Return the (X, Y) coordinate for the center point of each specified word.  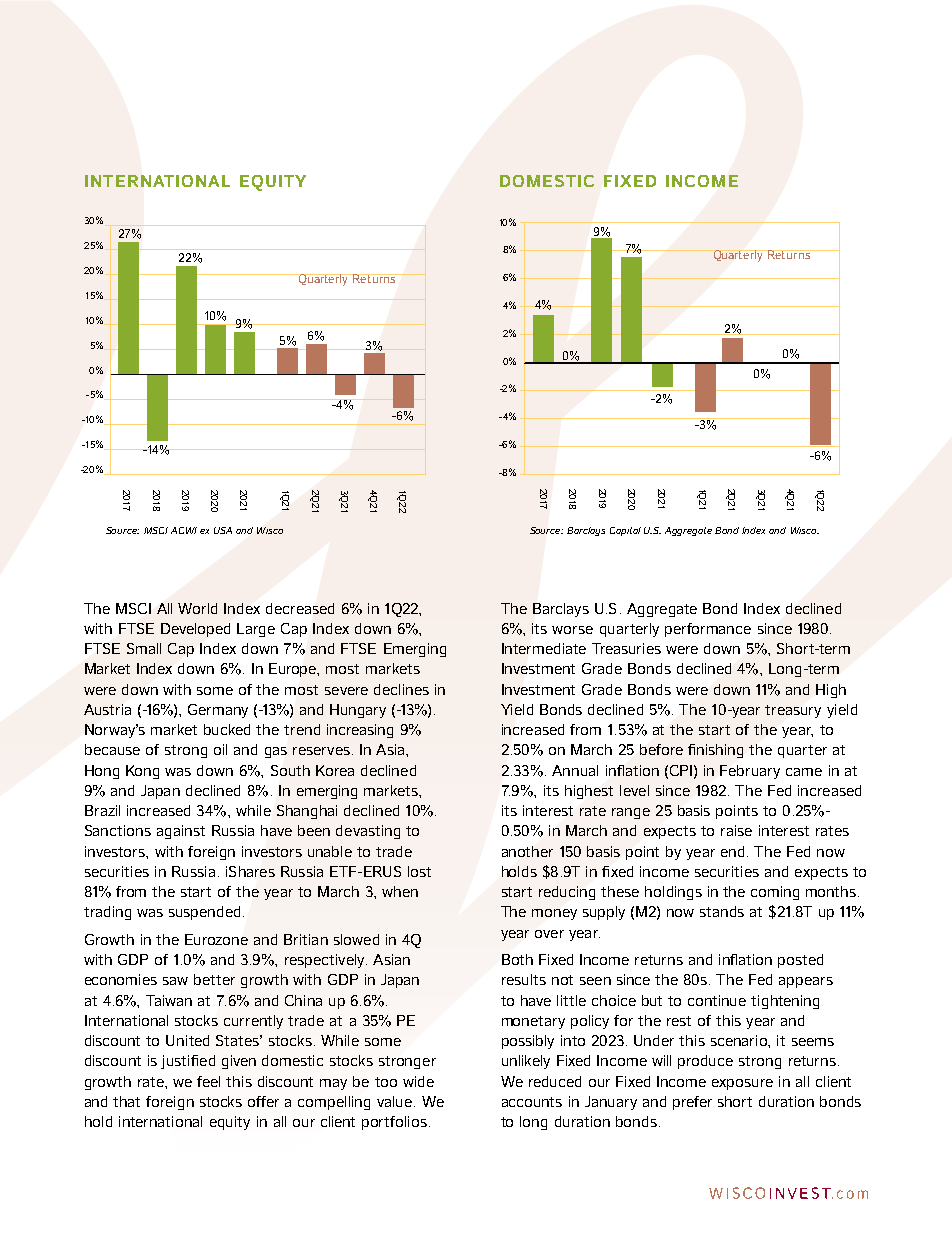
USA (223, 530)
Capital (625, 531)
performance (708, 630)
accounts (532, 1102)
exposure (742, 1084)
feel (208, 1081)
